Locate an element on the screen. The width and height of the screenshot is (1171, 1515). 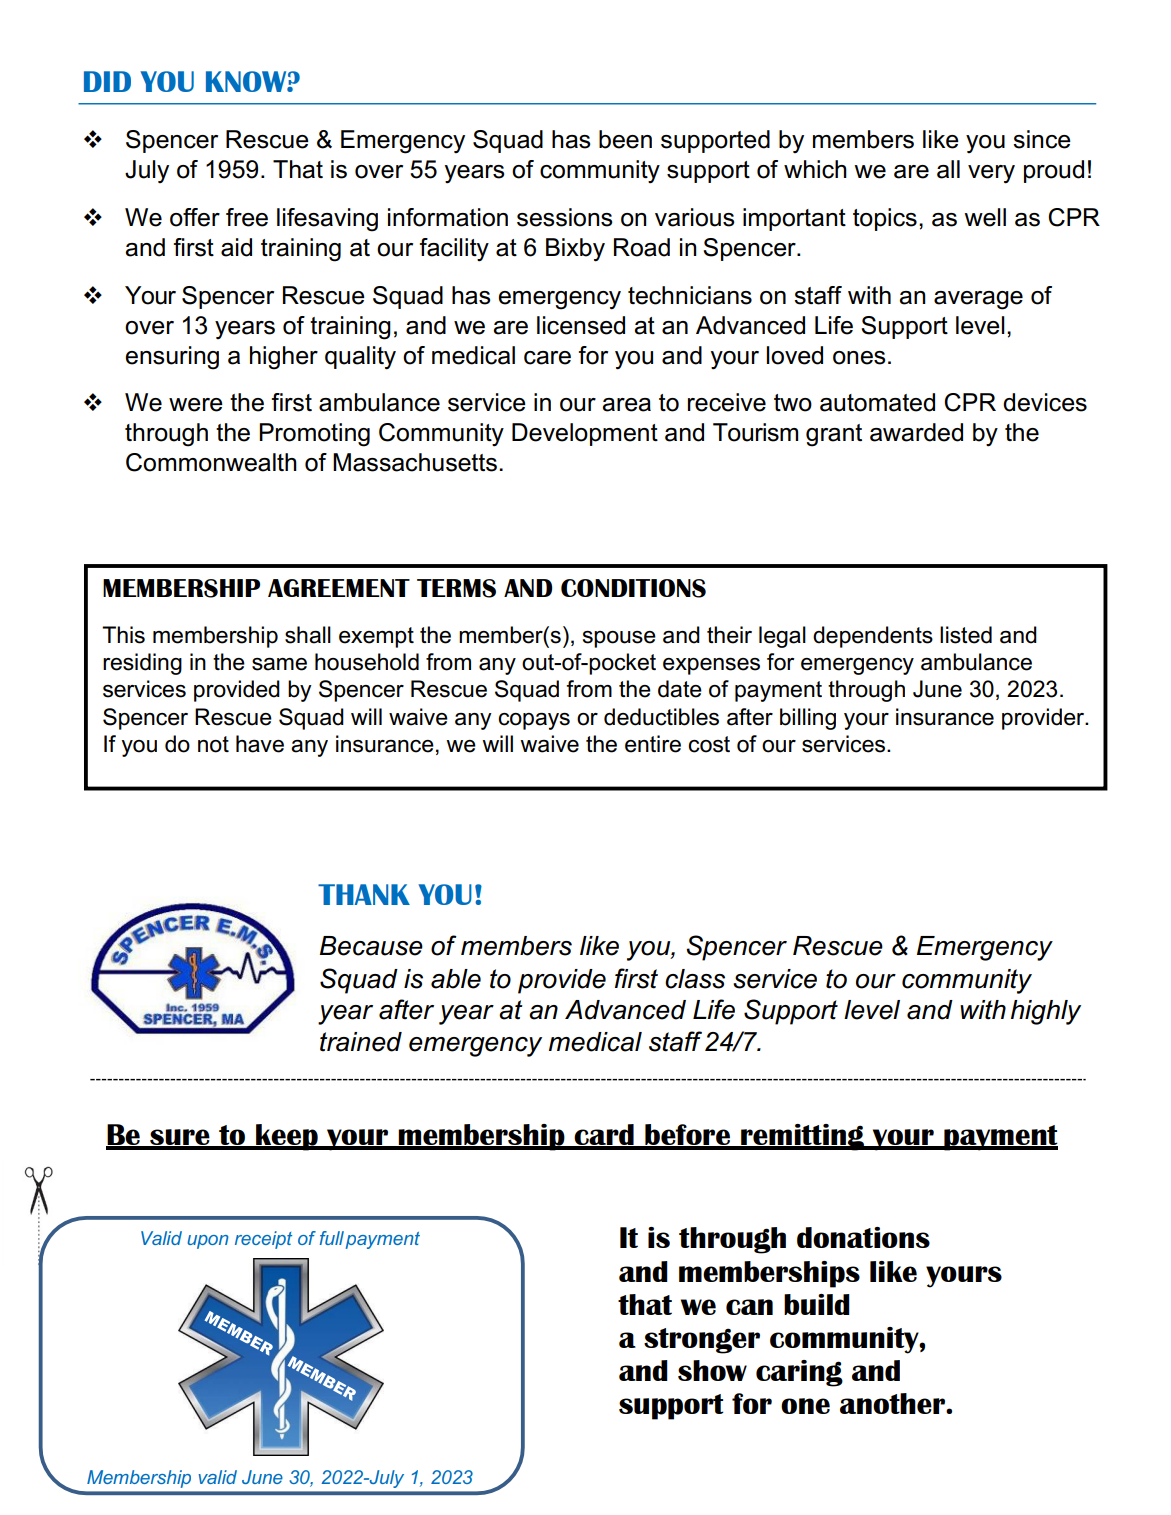
been is located at coordinates (625, 139).
